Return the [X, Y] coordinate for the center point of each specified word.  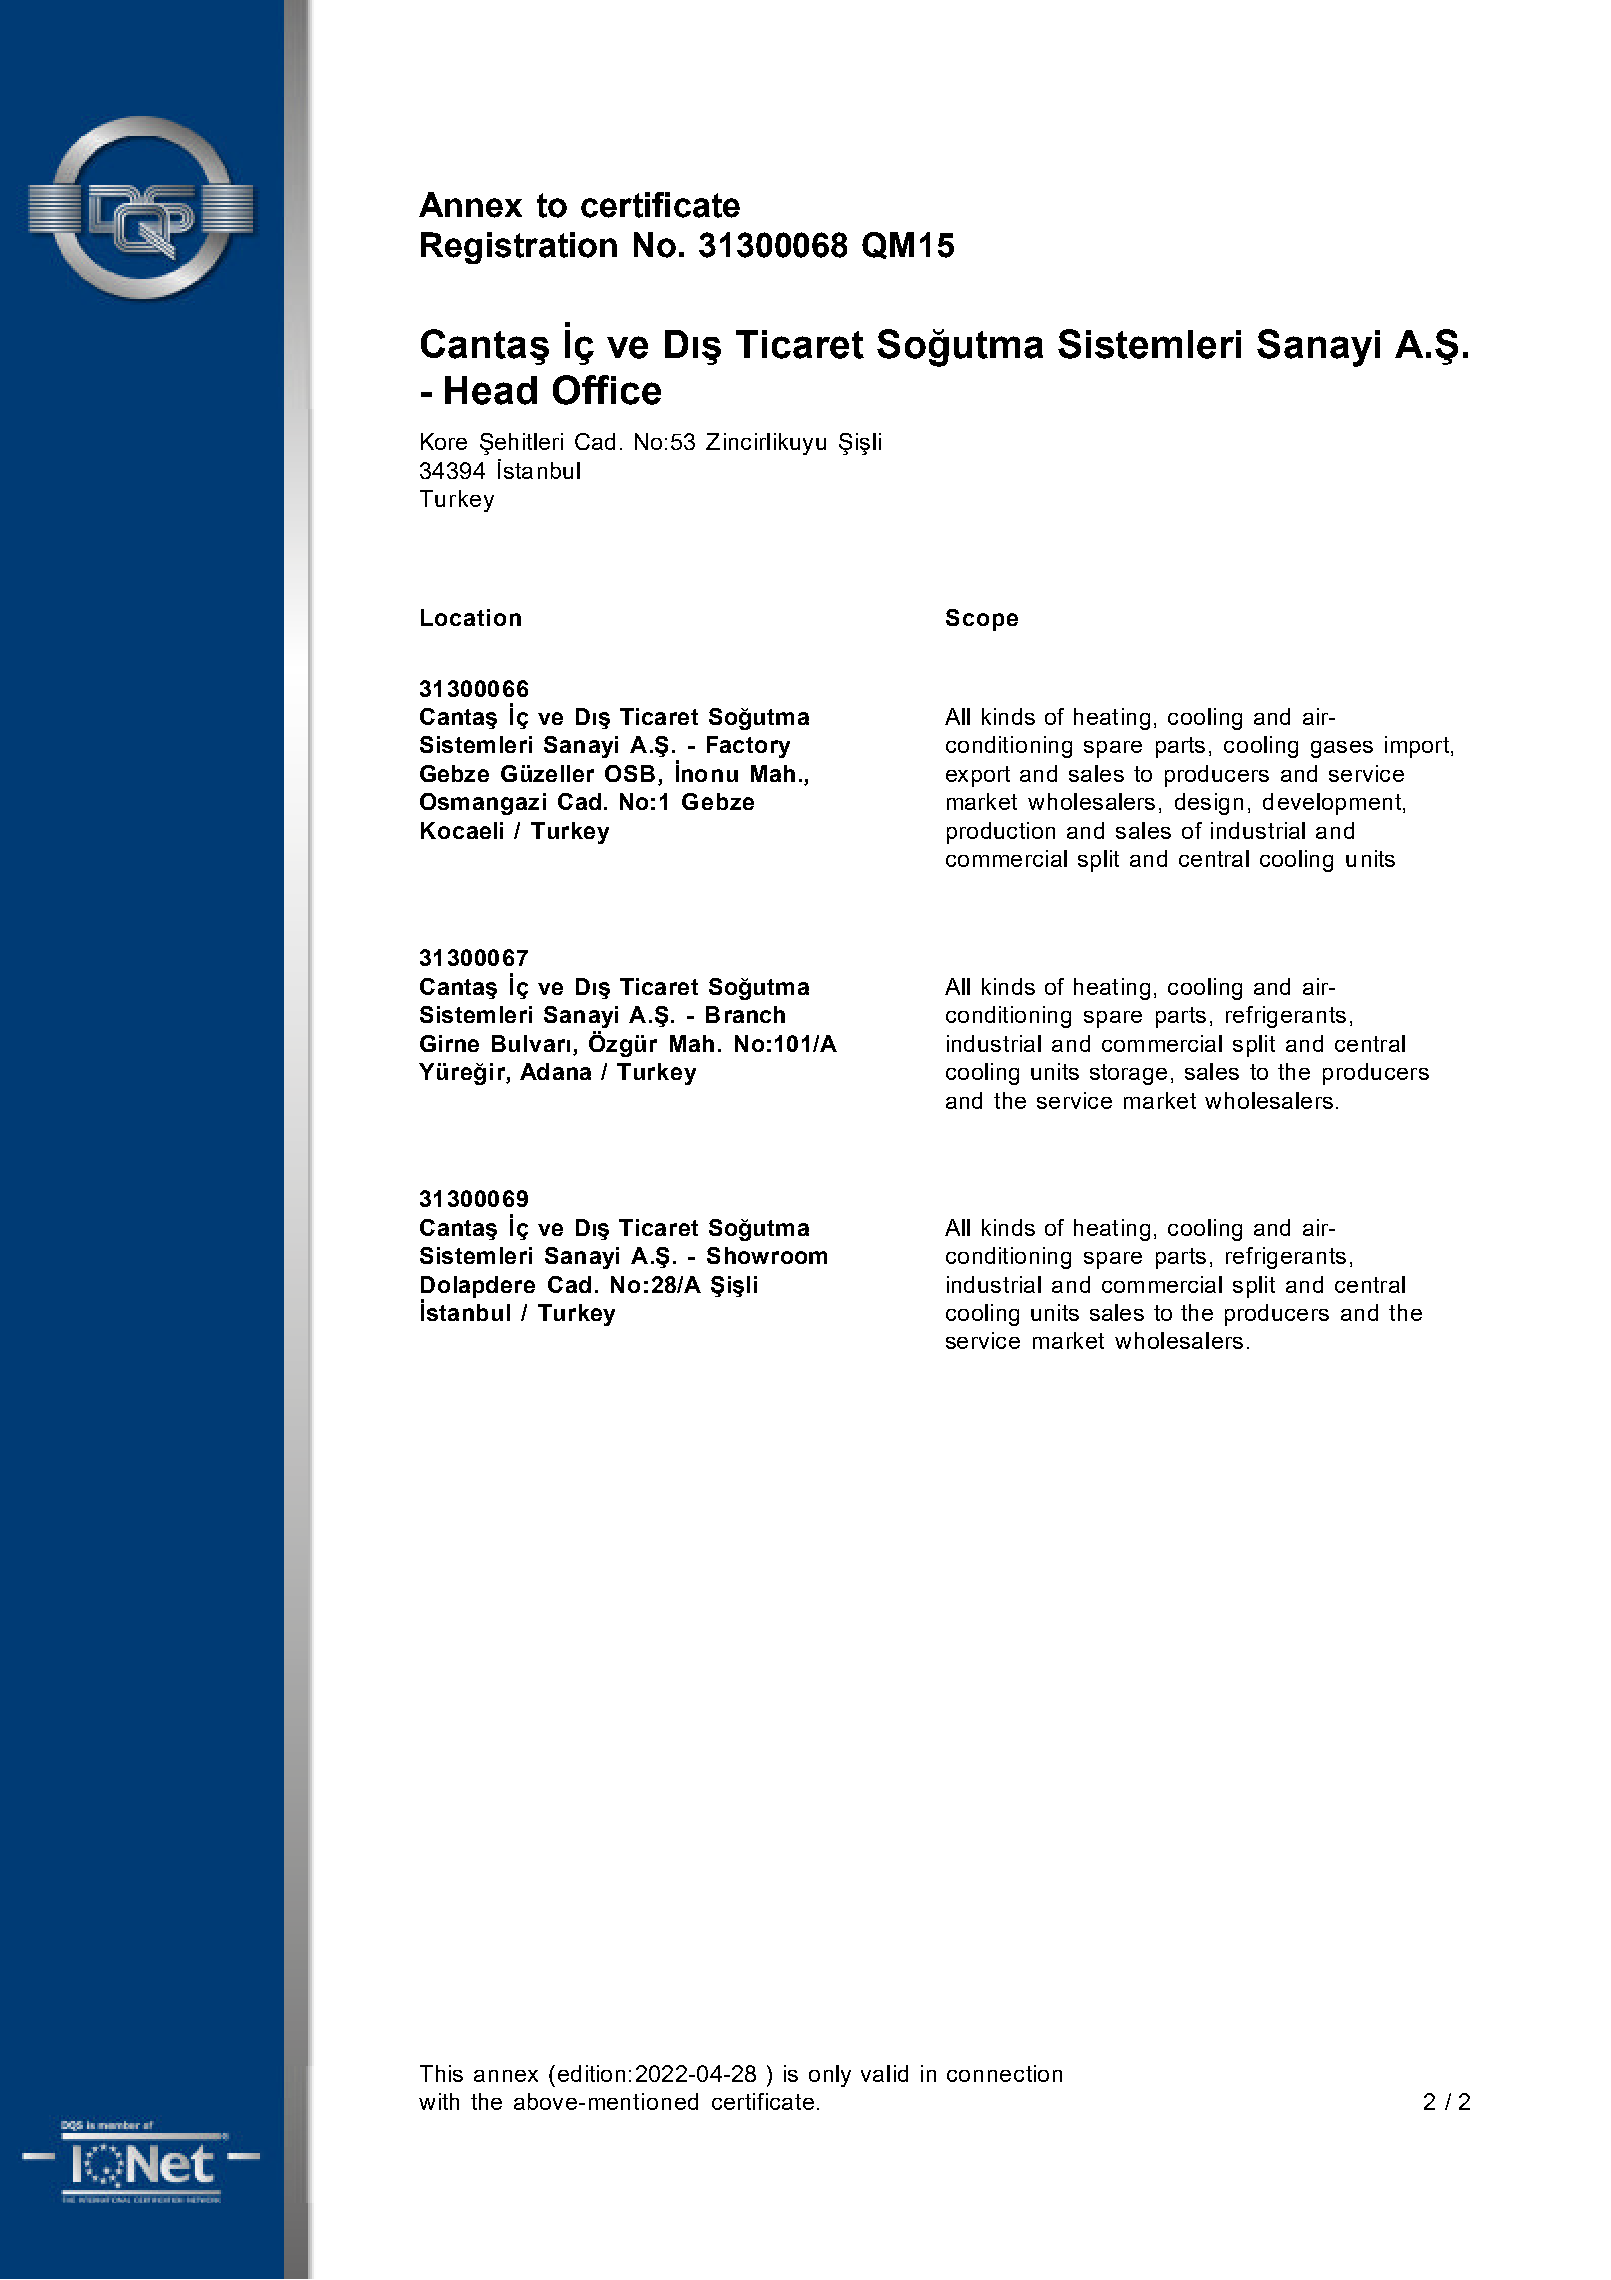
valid [884, 2073]
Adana [555, 1071]
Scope [982, 620]
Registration [519, 248]
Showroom [767, 1255]
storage [1128, 1074]
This [441, 2073]
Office [607, 390]
